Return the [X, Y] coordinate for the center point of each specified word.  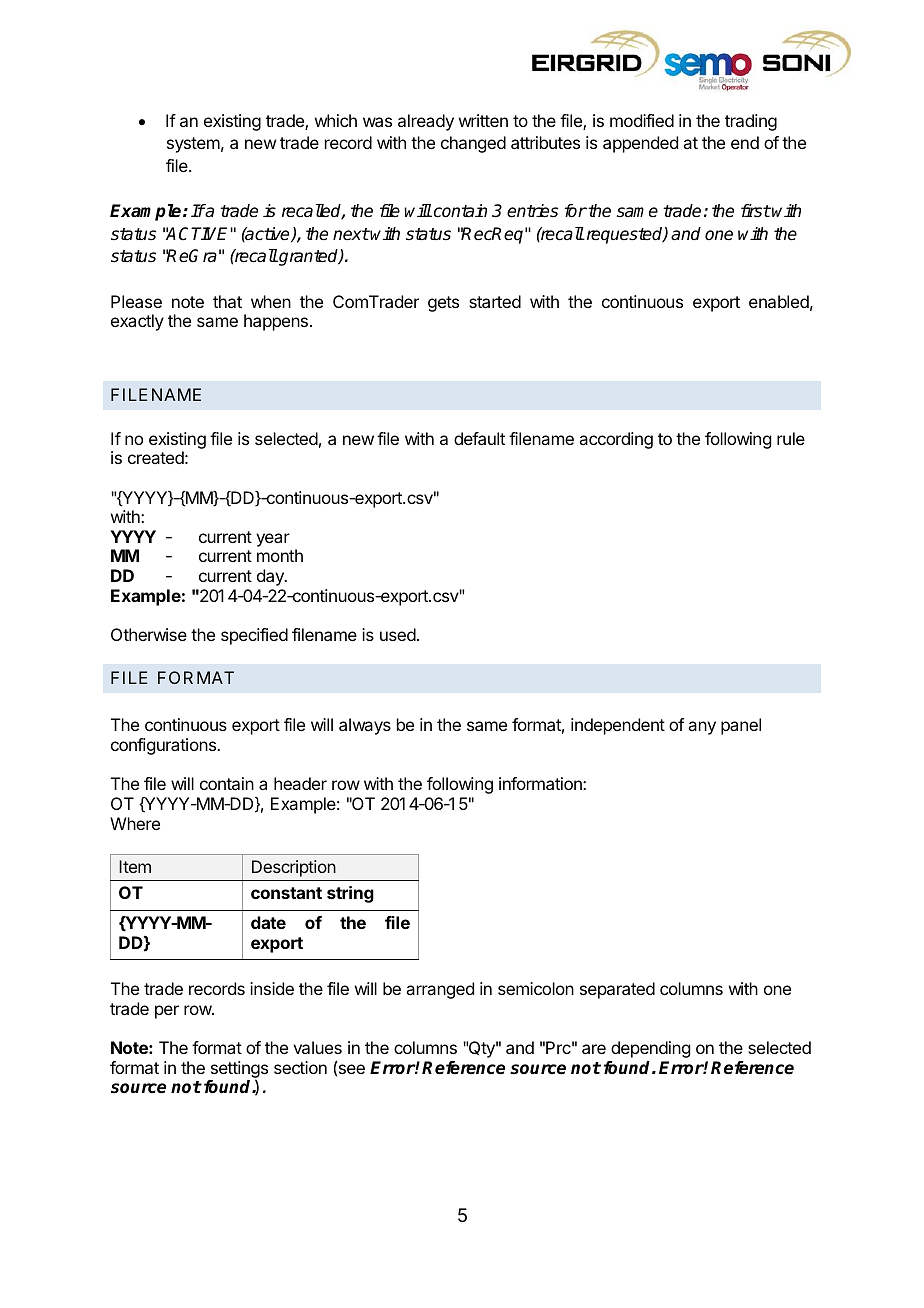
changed [473, 144]
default [479, 438]
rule [791, 438]
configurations [164, 746]
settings [239, 1070]
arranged [440, 990]
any [702, 728]
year [273, 540]
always [365, 726]
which [336, 120]
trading [751, 122]
